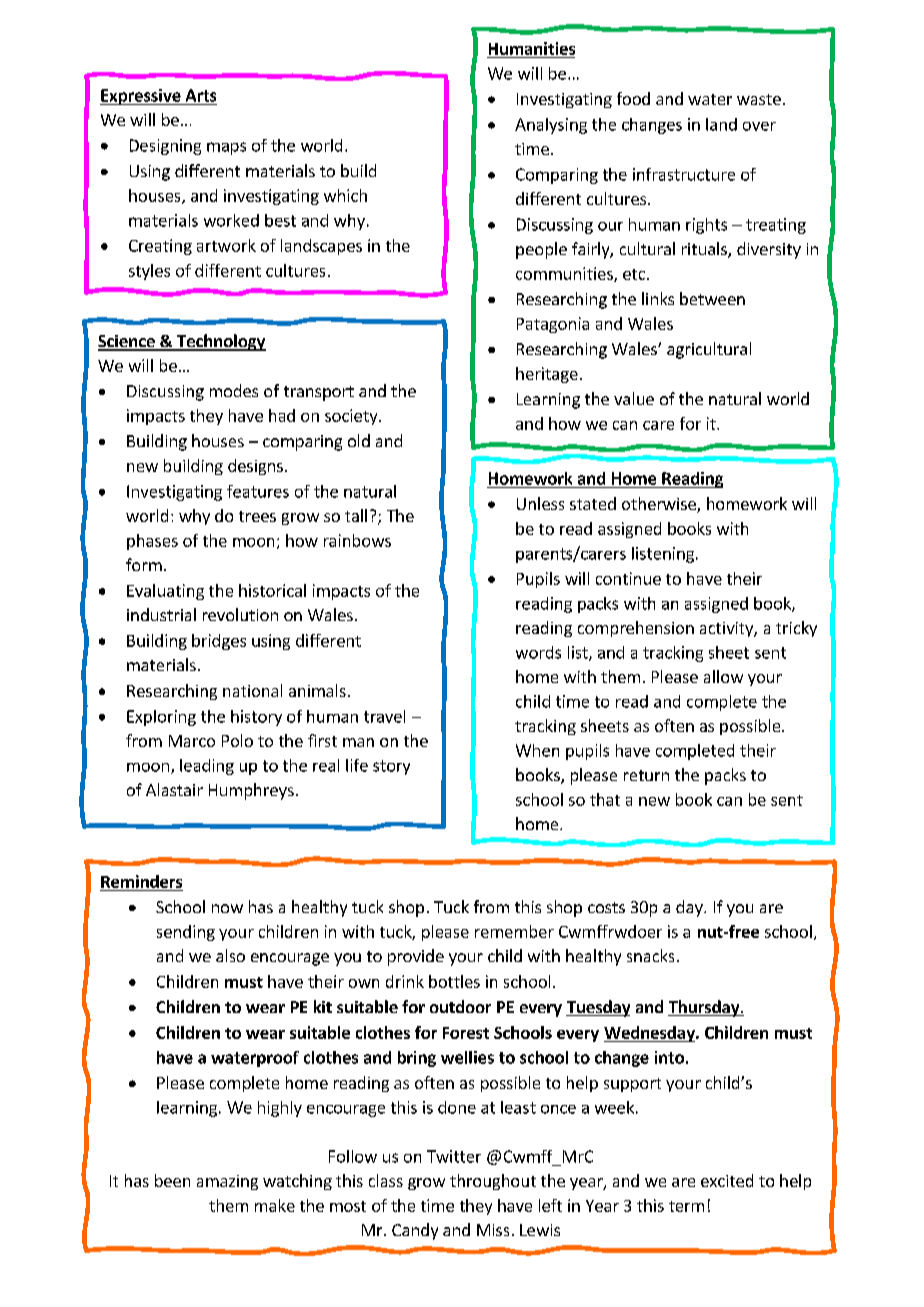 The width and height of the image is (924, 1307). Describe the element at coordinates (551, 126) in the image. I see `Analysing` at that location.
